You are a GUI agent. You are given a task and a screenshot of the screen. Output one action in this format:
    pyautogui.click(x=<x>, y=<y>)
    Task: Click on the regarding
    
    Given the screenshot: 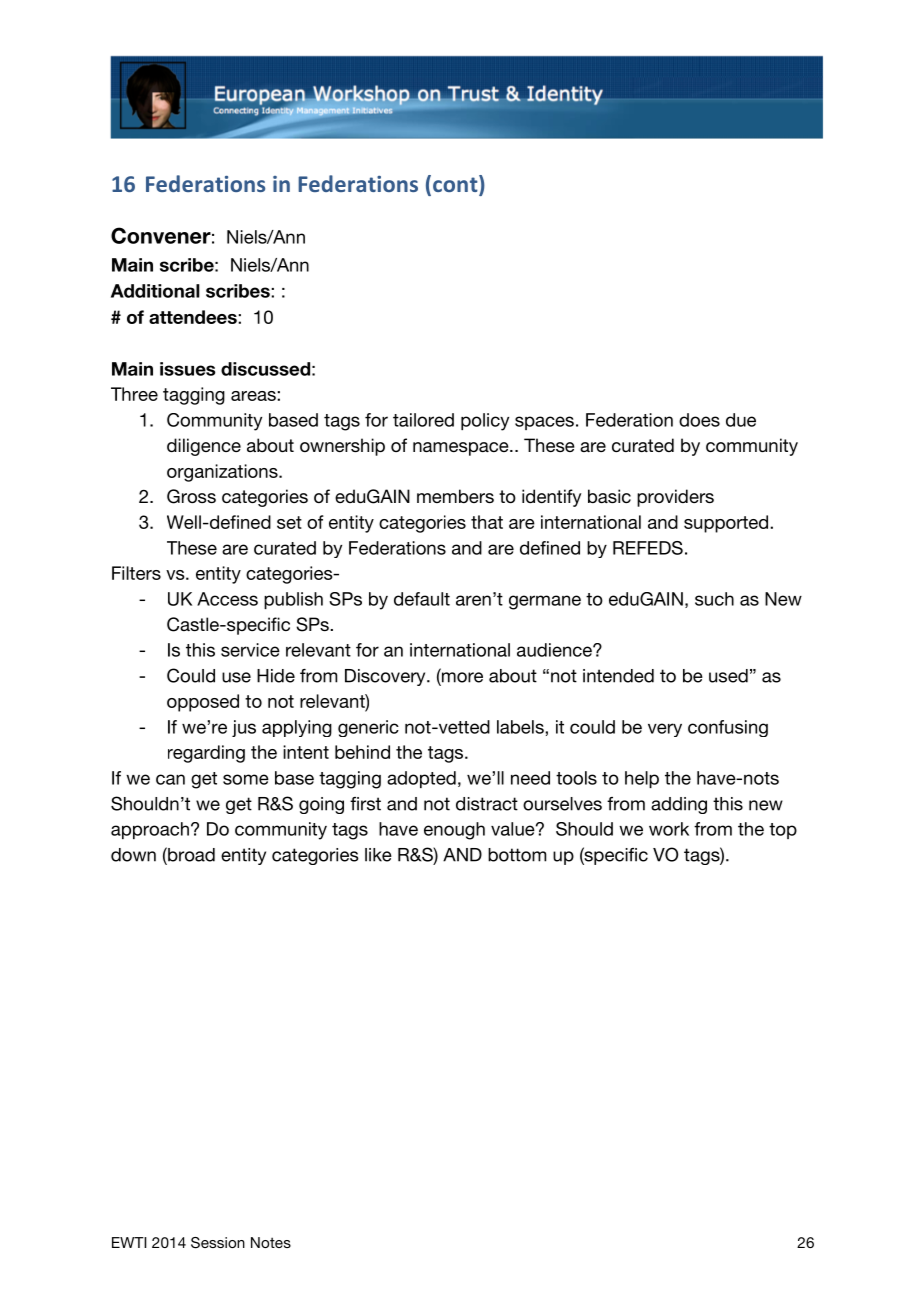 What is the action you would take?
    pyautogui.click(x=206, y=754)
